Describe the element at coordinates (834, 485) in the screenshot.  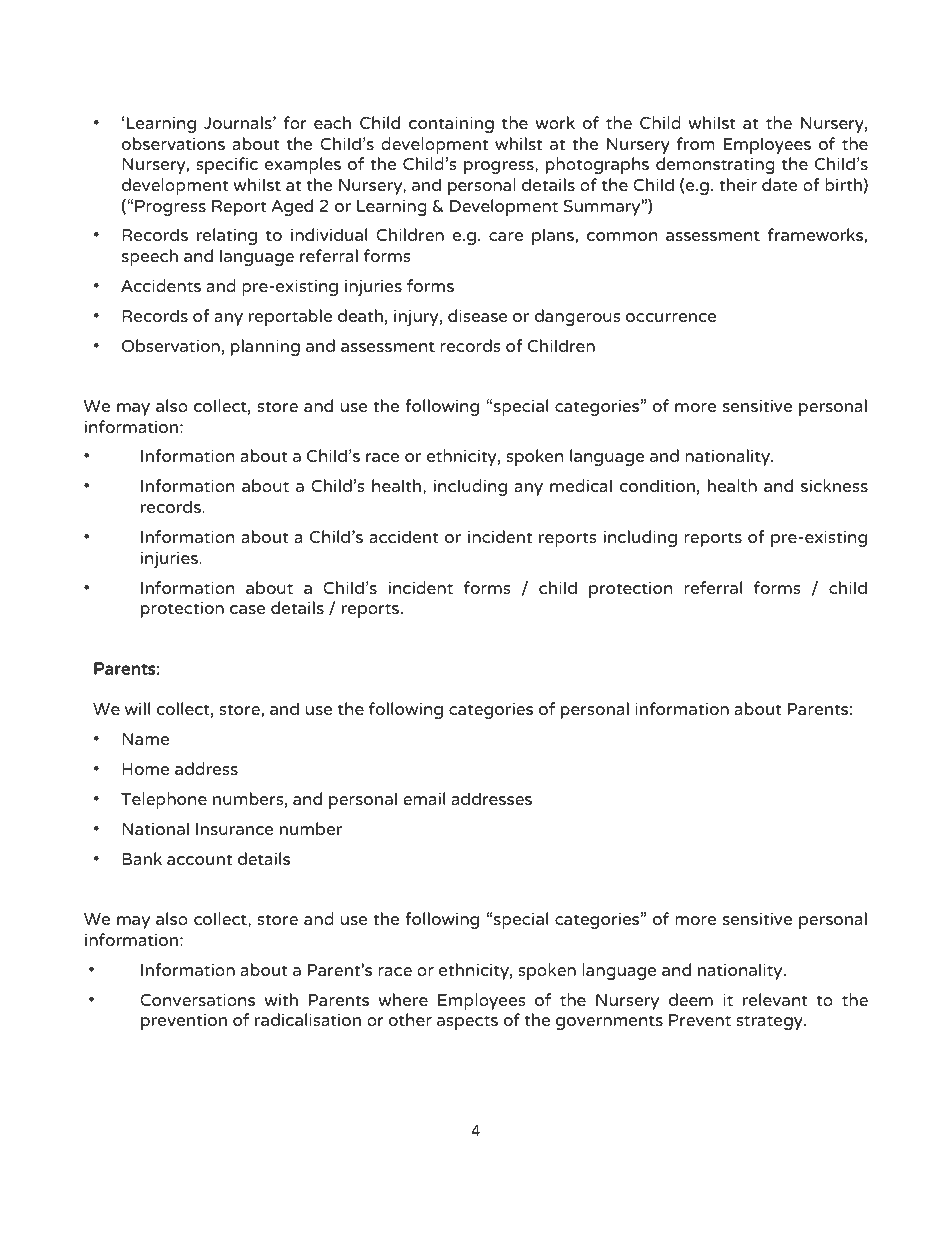
I see `sickness` at that location.
